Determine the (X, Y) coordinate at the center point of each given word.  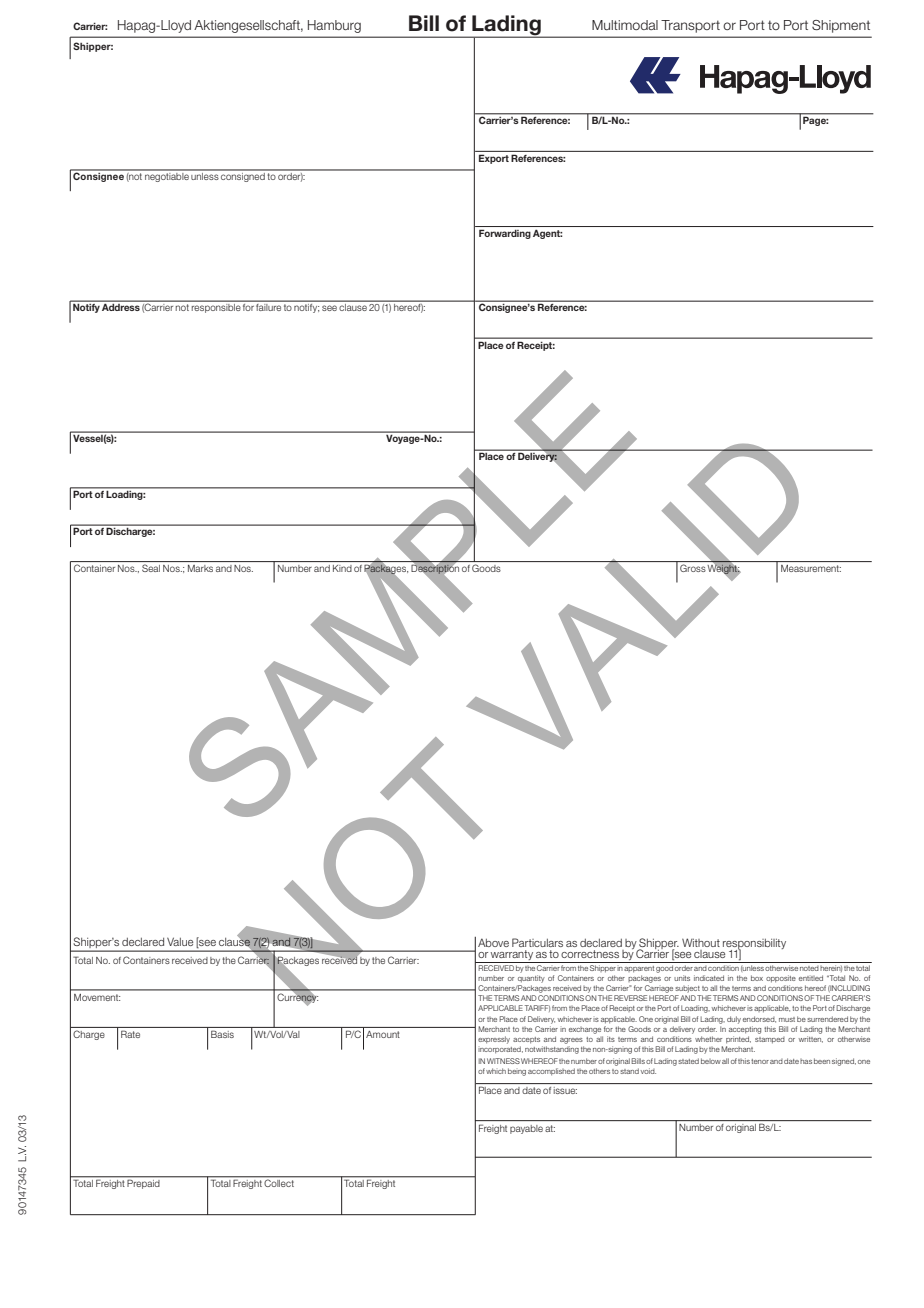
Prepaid (143, 1184)
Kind (342, 568)
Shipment (841, 26)
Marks (200, 568)
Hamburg (334, 26)
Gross (693, 568)
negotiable (167, 176)
